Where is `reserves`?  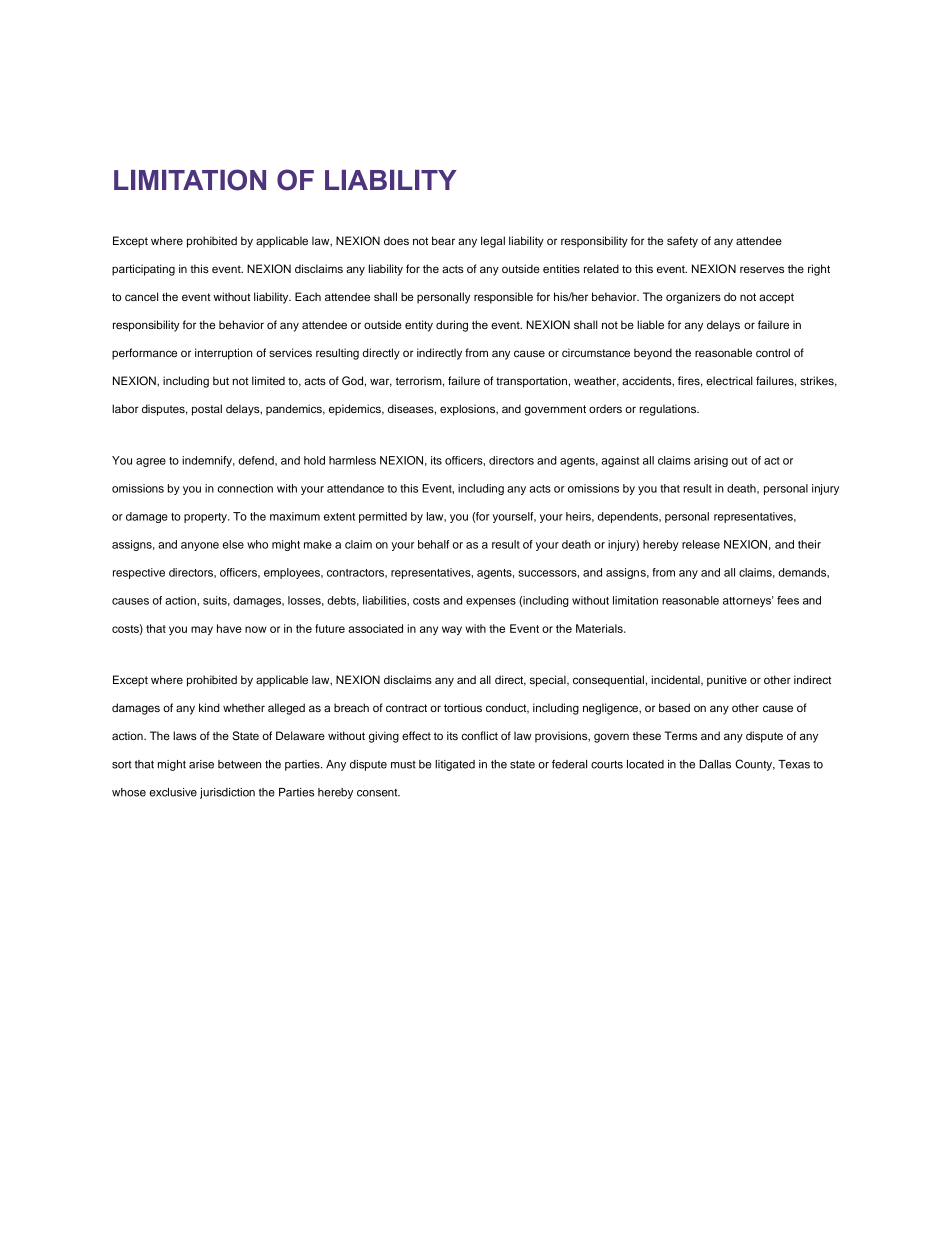
reserves is located at coordinates (762, 269).
